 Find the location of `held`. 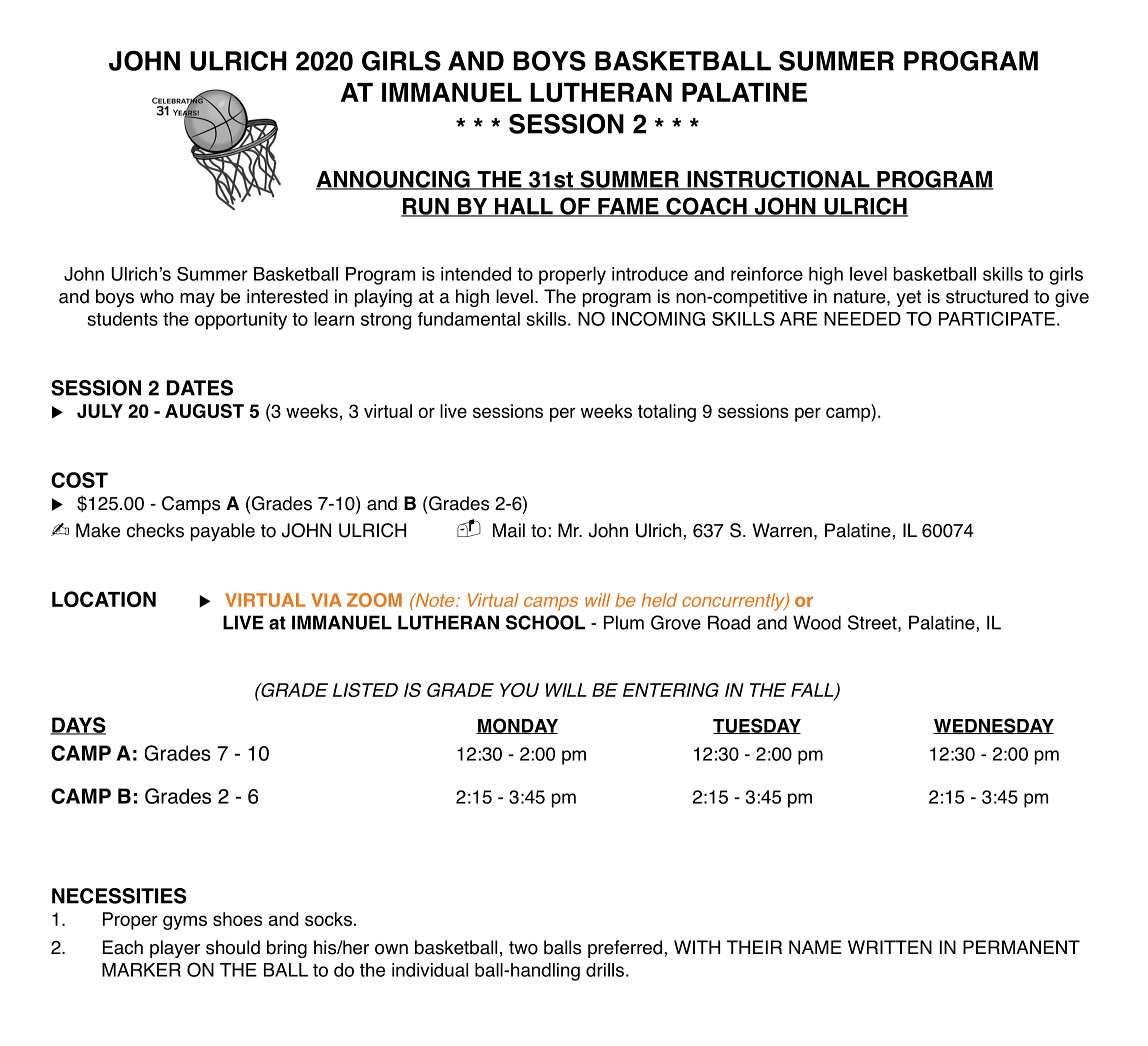

held is located at coordinates (659, 600).
